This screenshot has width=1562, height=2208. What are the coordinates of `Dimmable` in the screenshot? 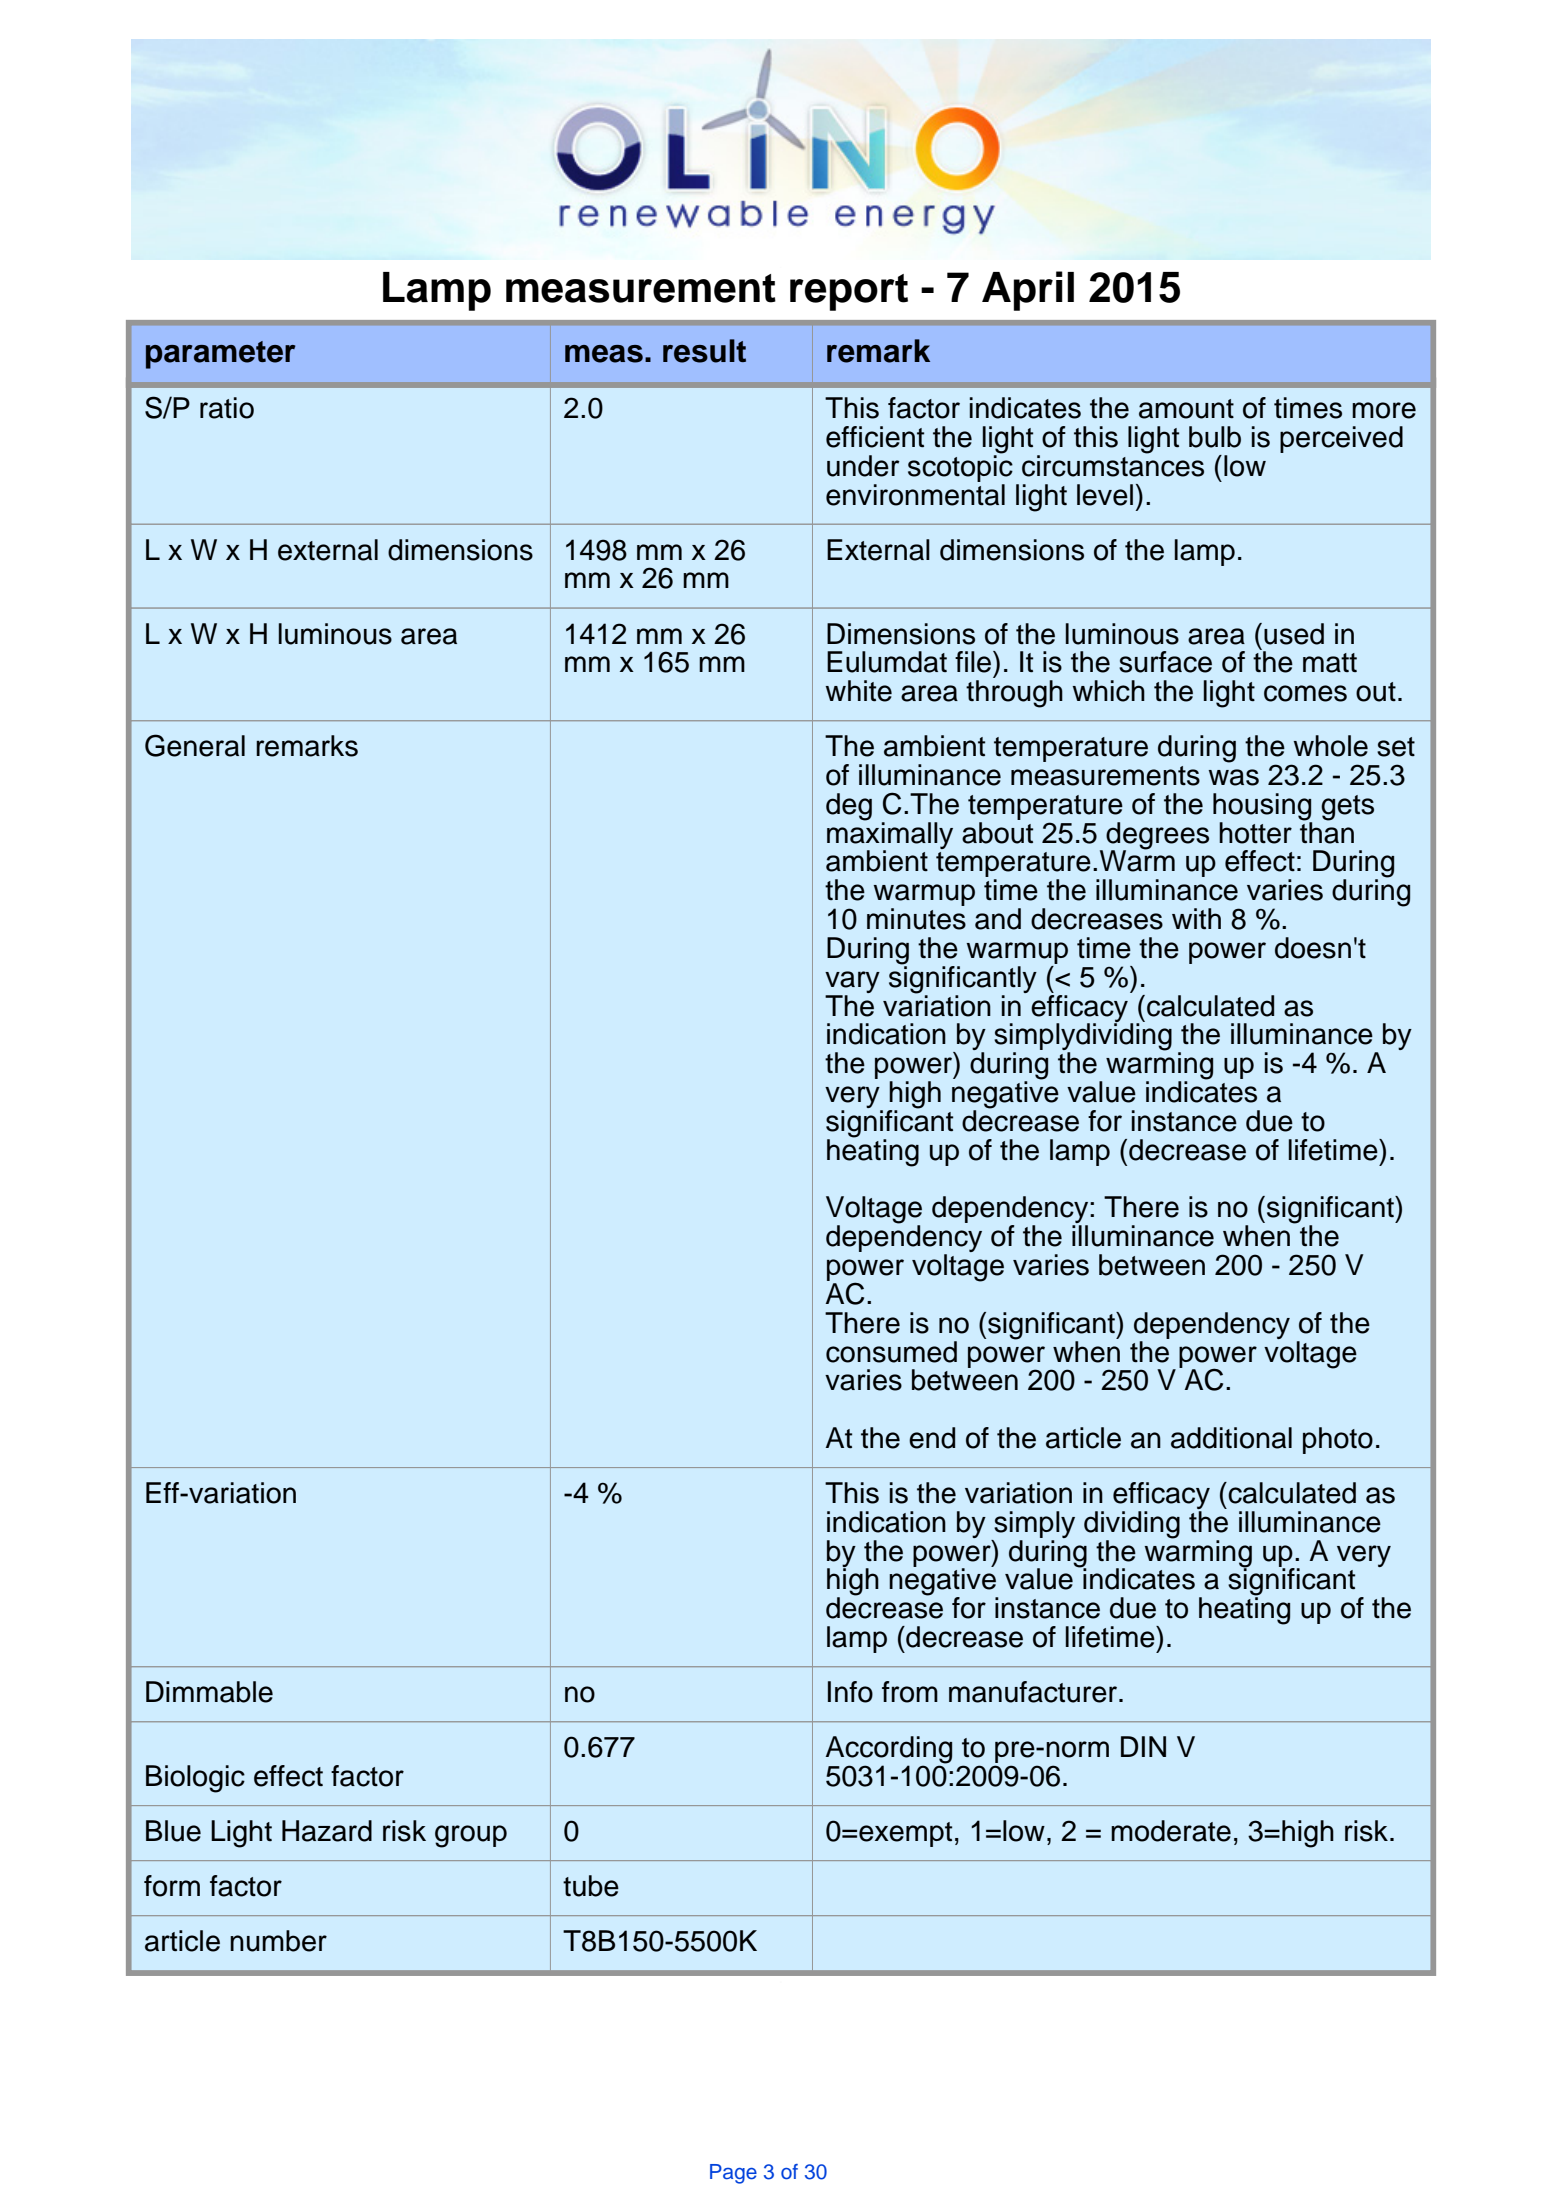 It's located at (209, 1692).
